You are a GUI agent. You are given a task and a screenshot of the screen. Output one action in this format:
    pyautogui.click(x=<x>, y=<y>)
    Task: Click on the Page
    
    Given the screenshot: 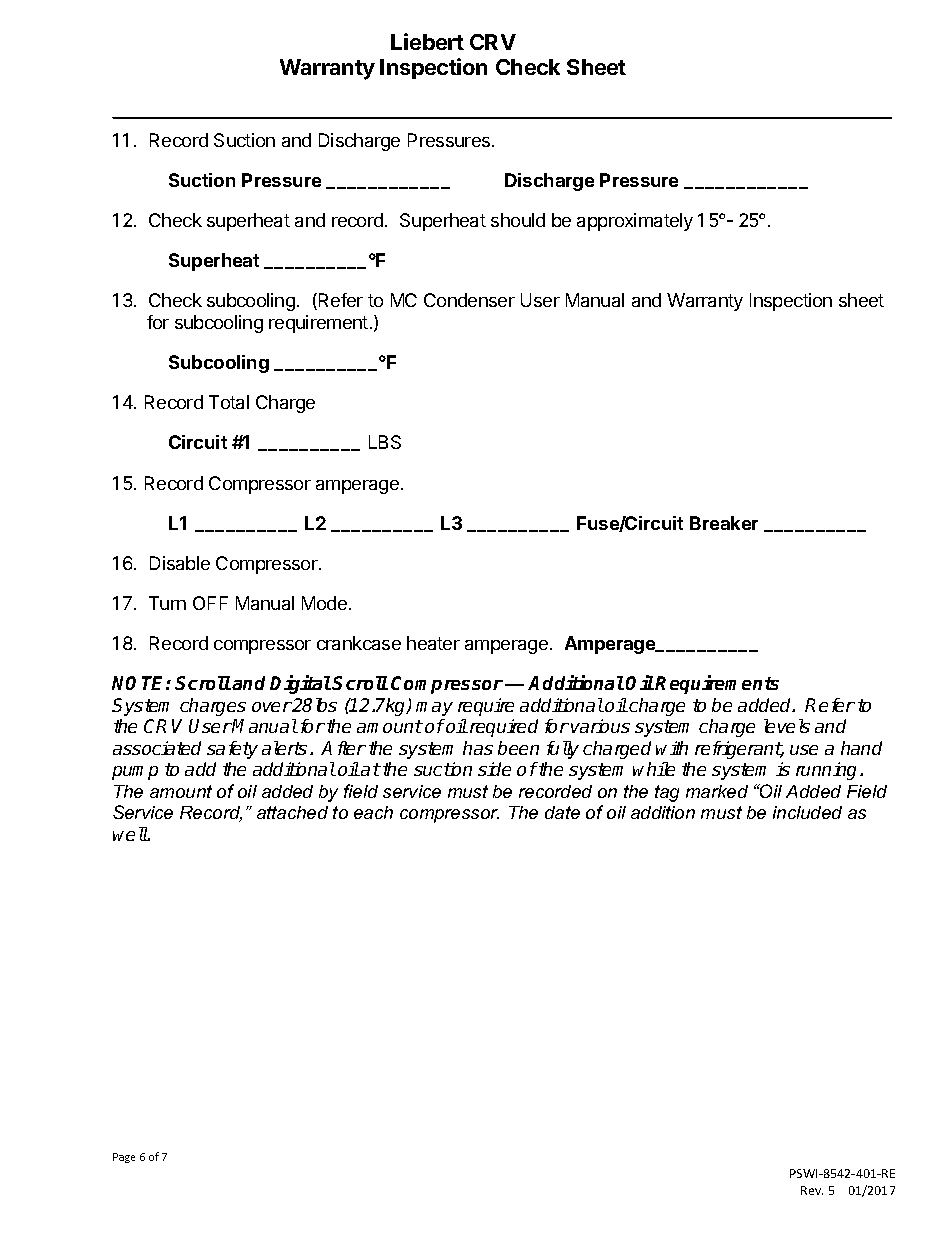 What is the action you would take?
    pyautogui.click(x=124, y=1158)
